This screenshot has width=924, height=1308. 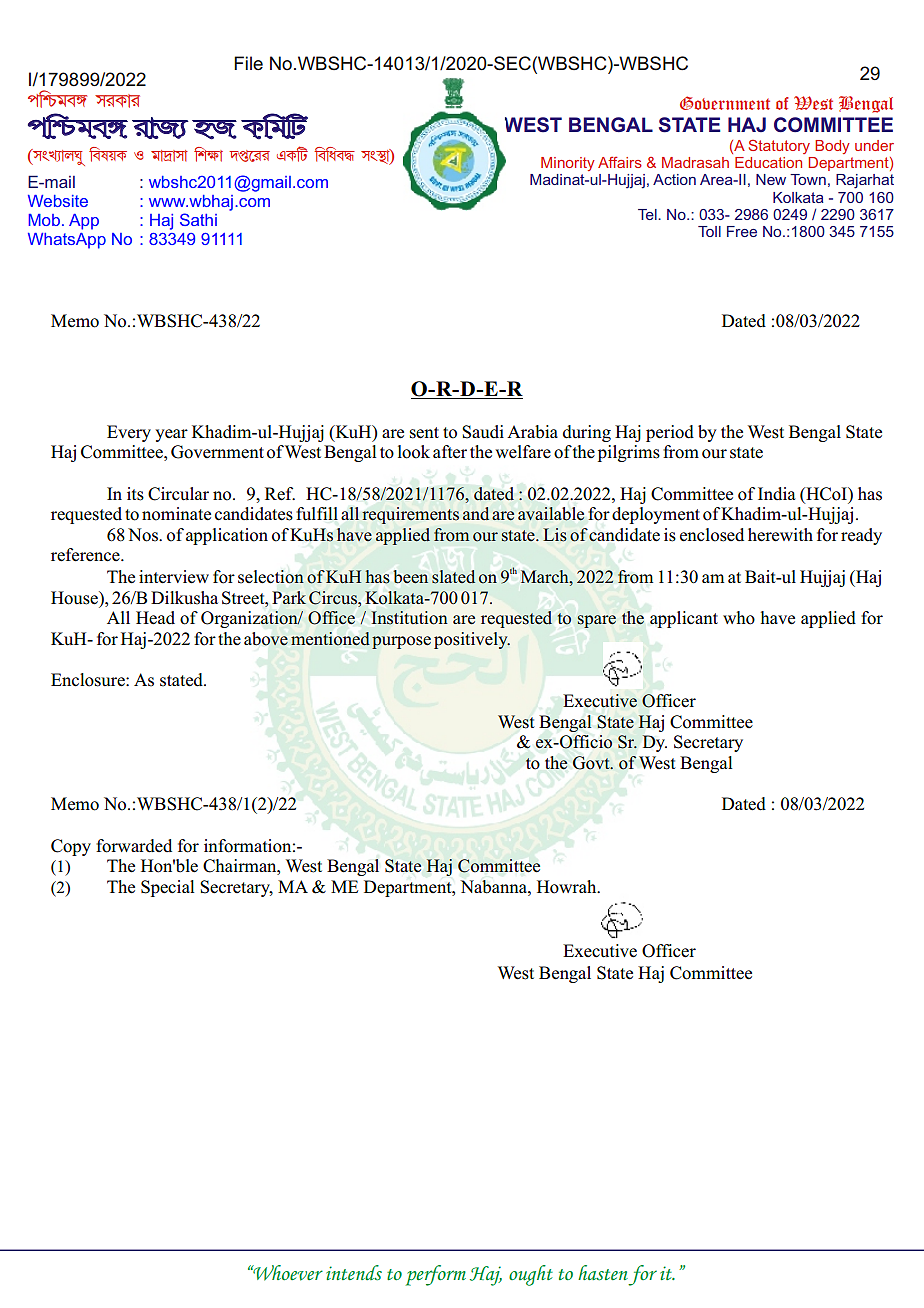 What do you see at coordinates (568, 164) in the screenshot?
I see `Minority` at bounding box center [568, 164].
